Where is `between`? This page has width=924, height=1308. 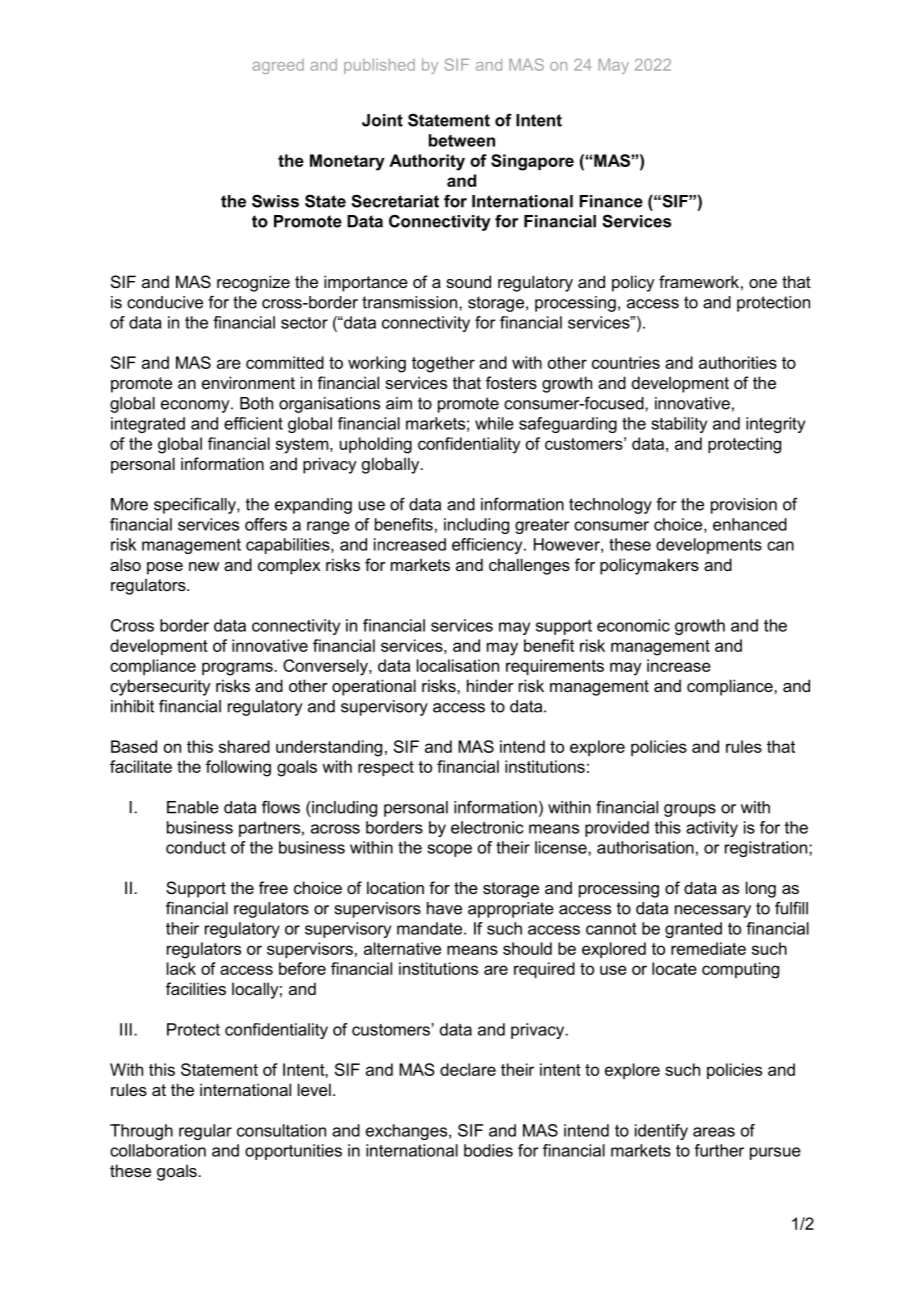 between is located at coordinates (462, 140).
